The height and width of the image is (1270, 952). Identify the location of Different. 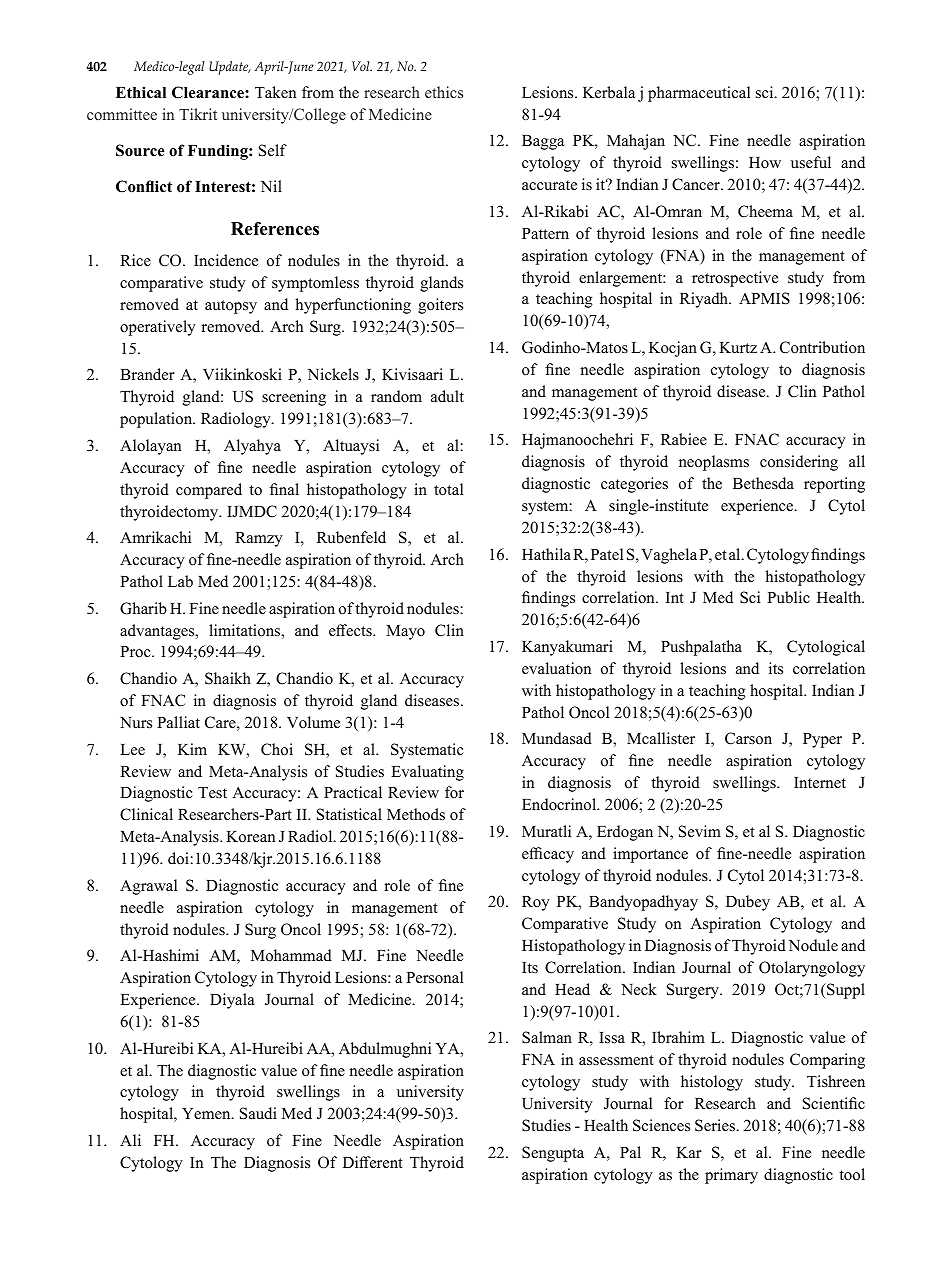
(373, 1162).
